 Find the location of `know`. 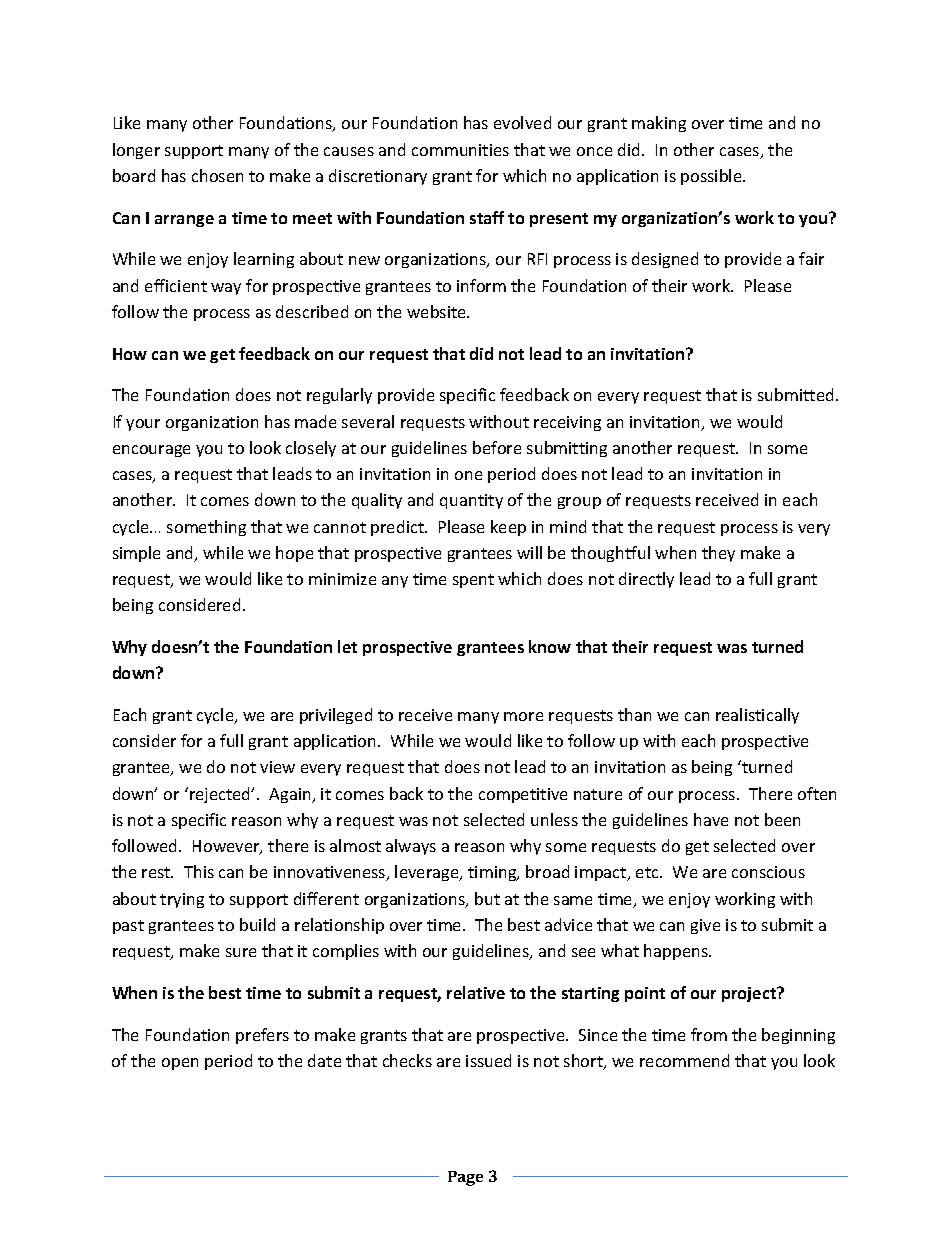

know is located at coordinates (550, 646).
